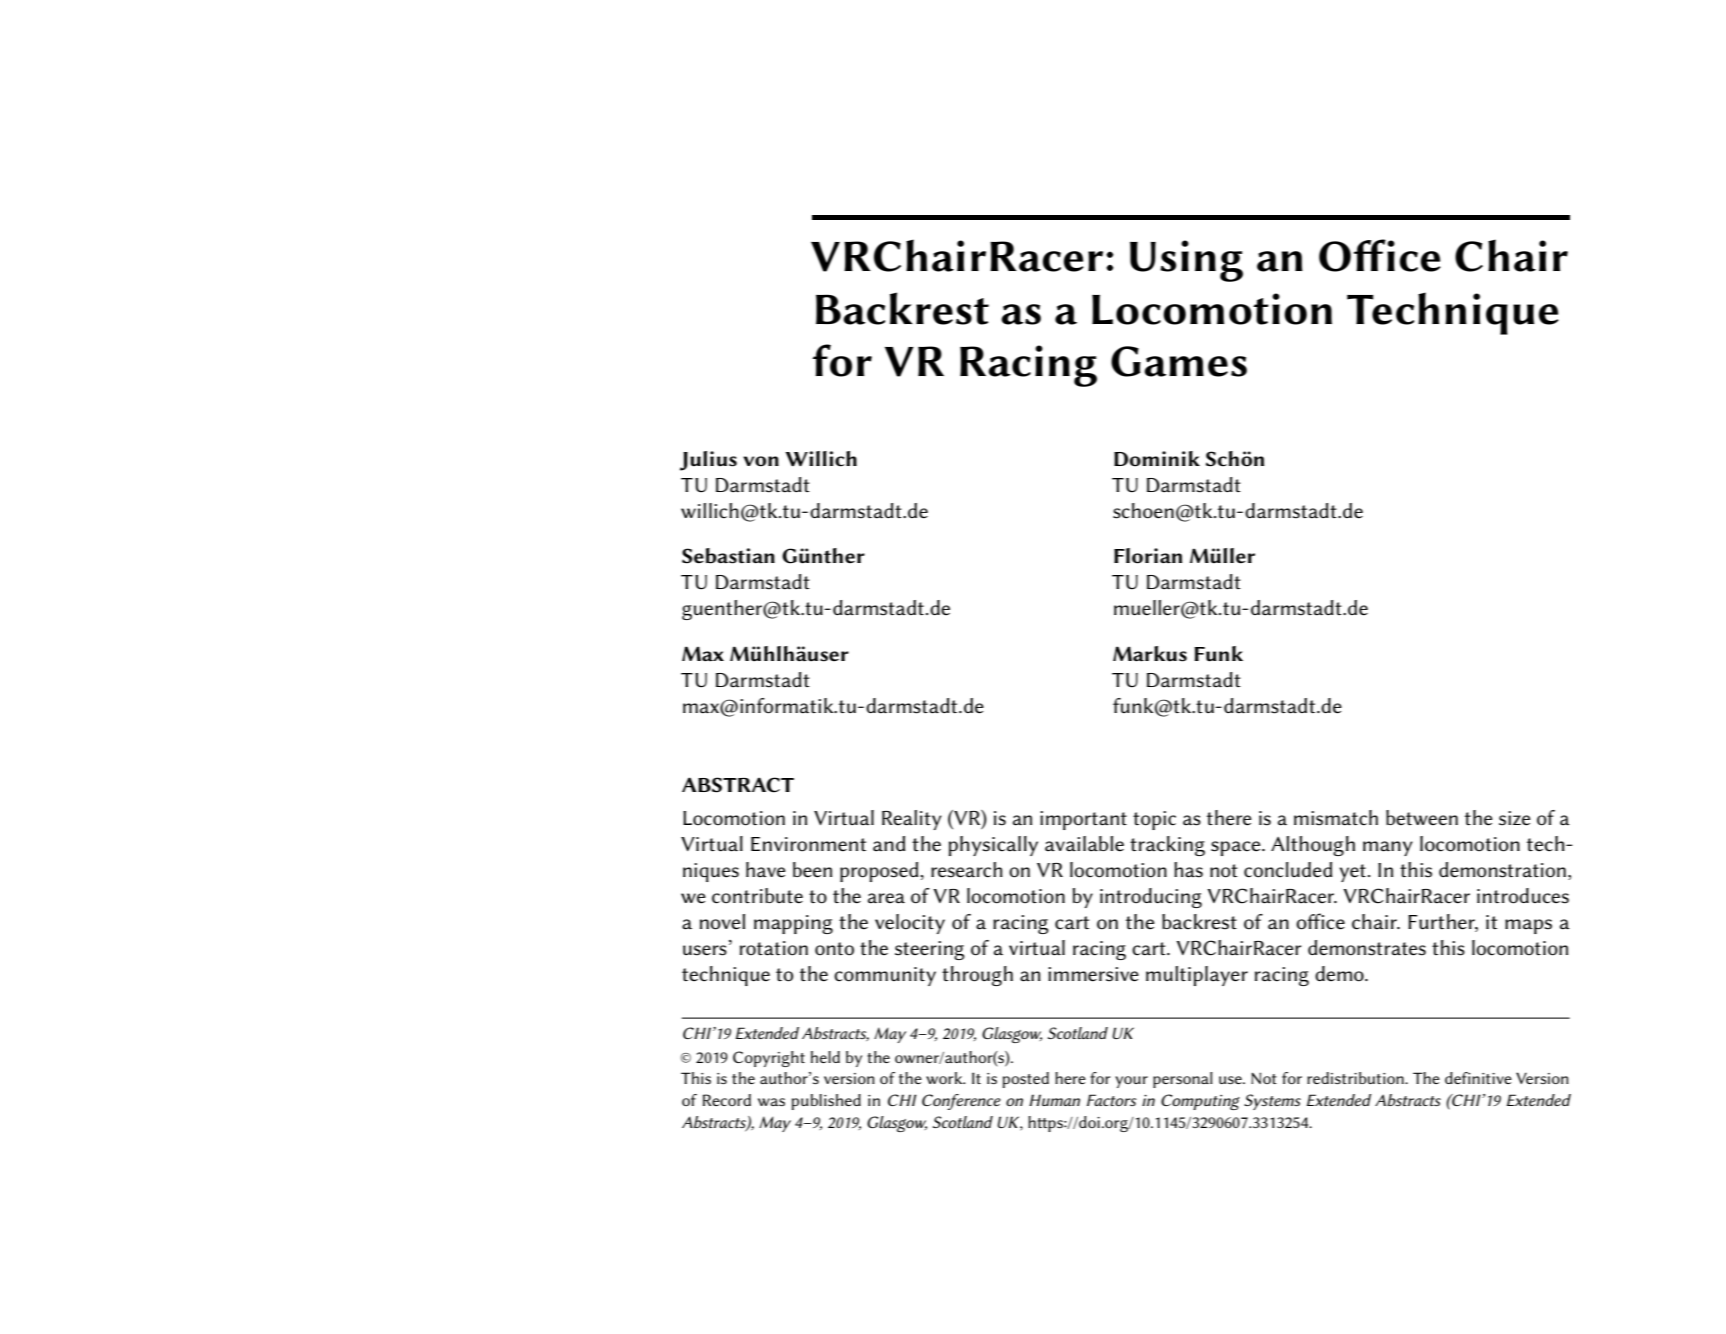  I want to click on between, so click(1422, 817).
